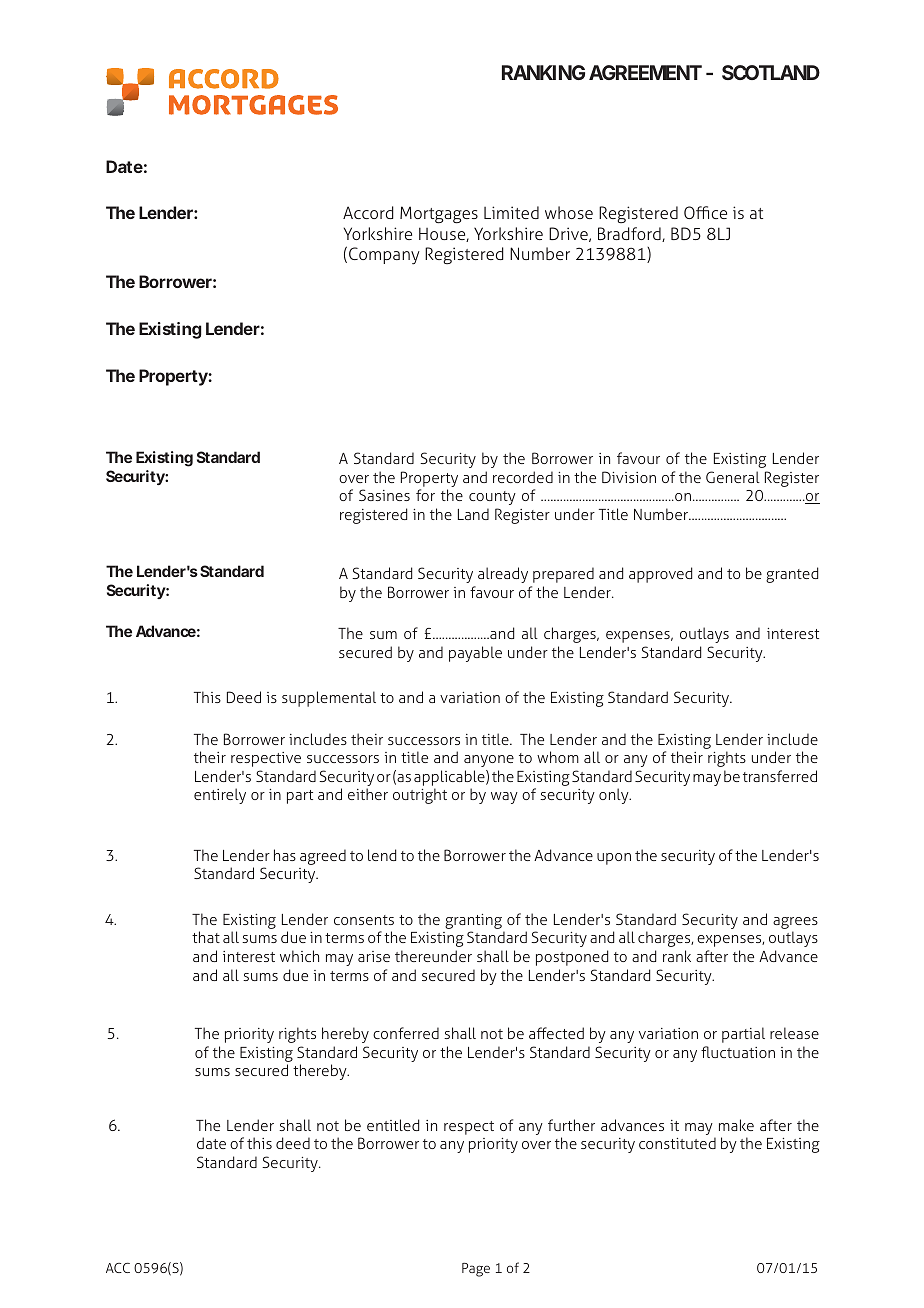 The image size is (924, 1308). I want to click on approved, so click(661, 575).
